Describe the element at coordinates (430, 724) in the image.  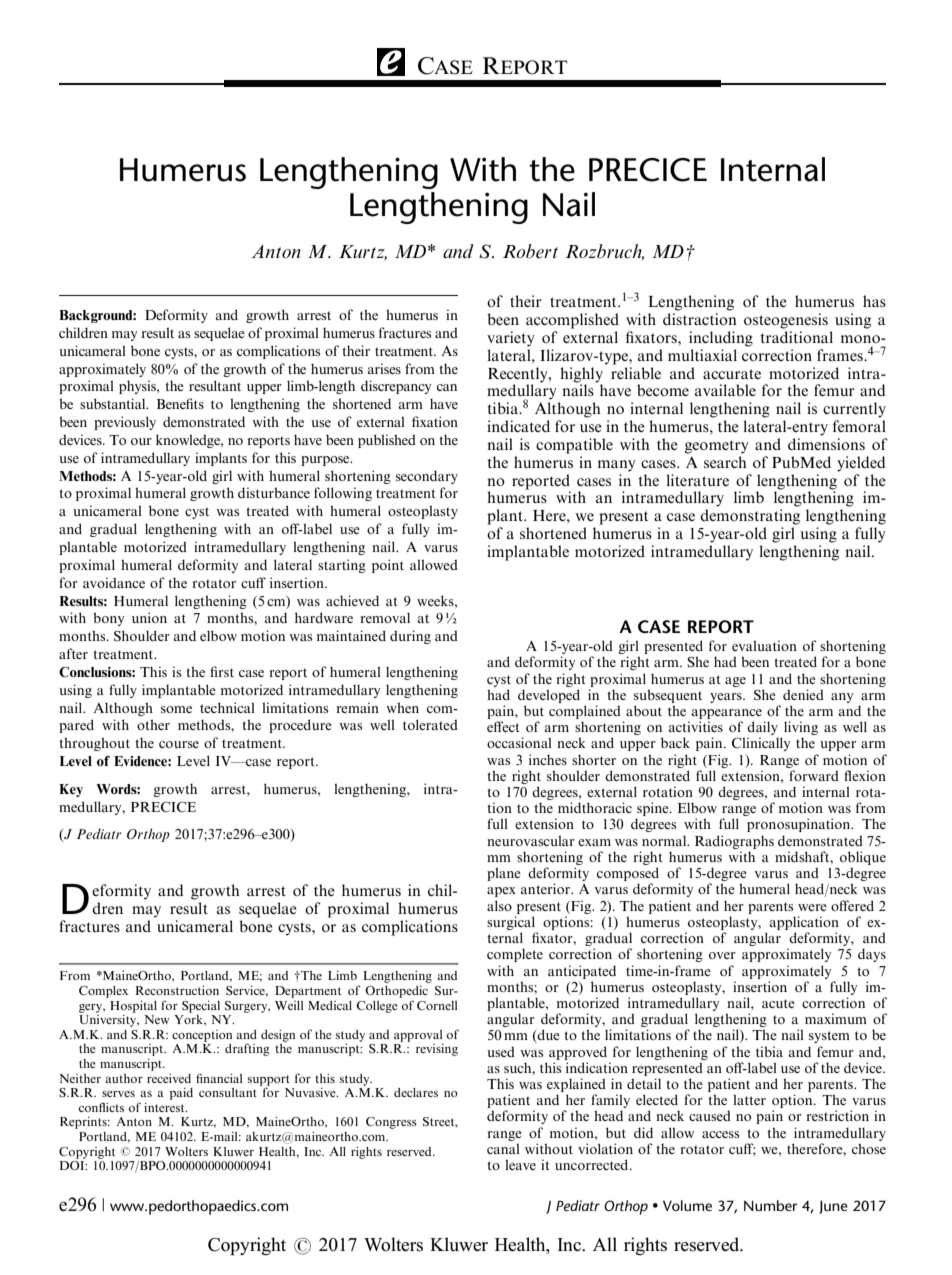
I see `tolerated` at that location.
